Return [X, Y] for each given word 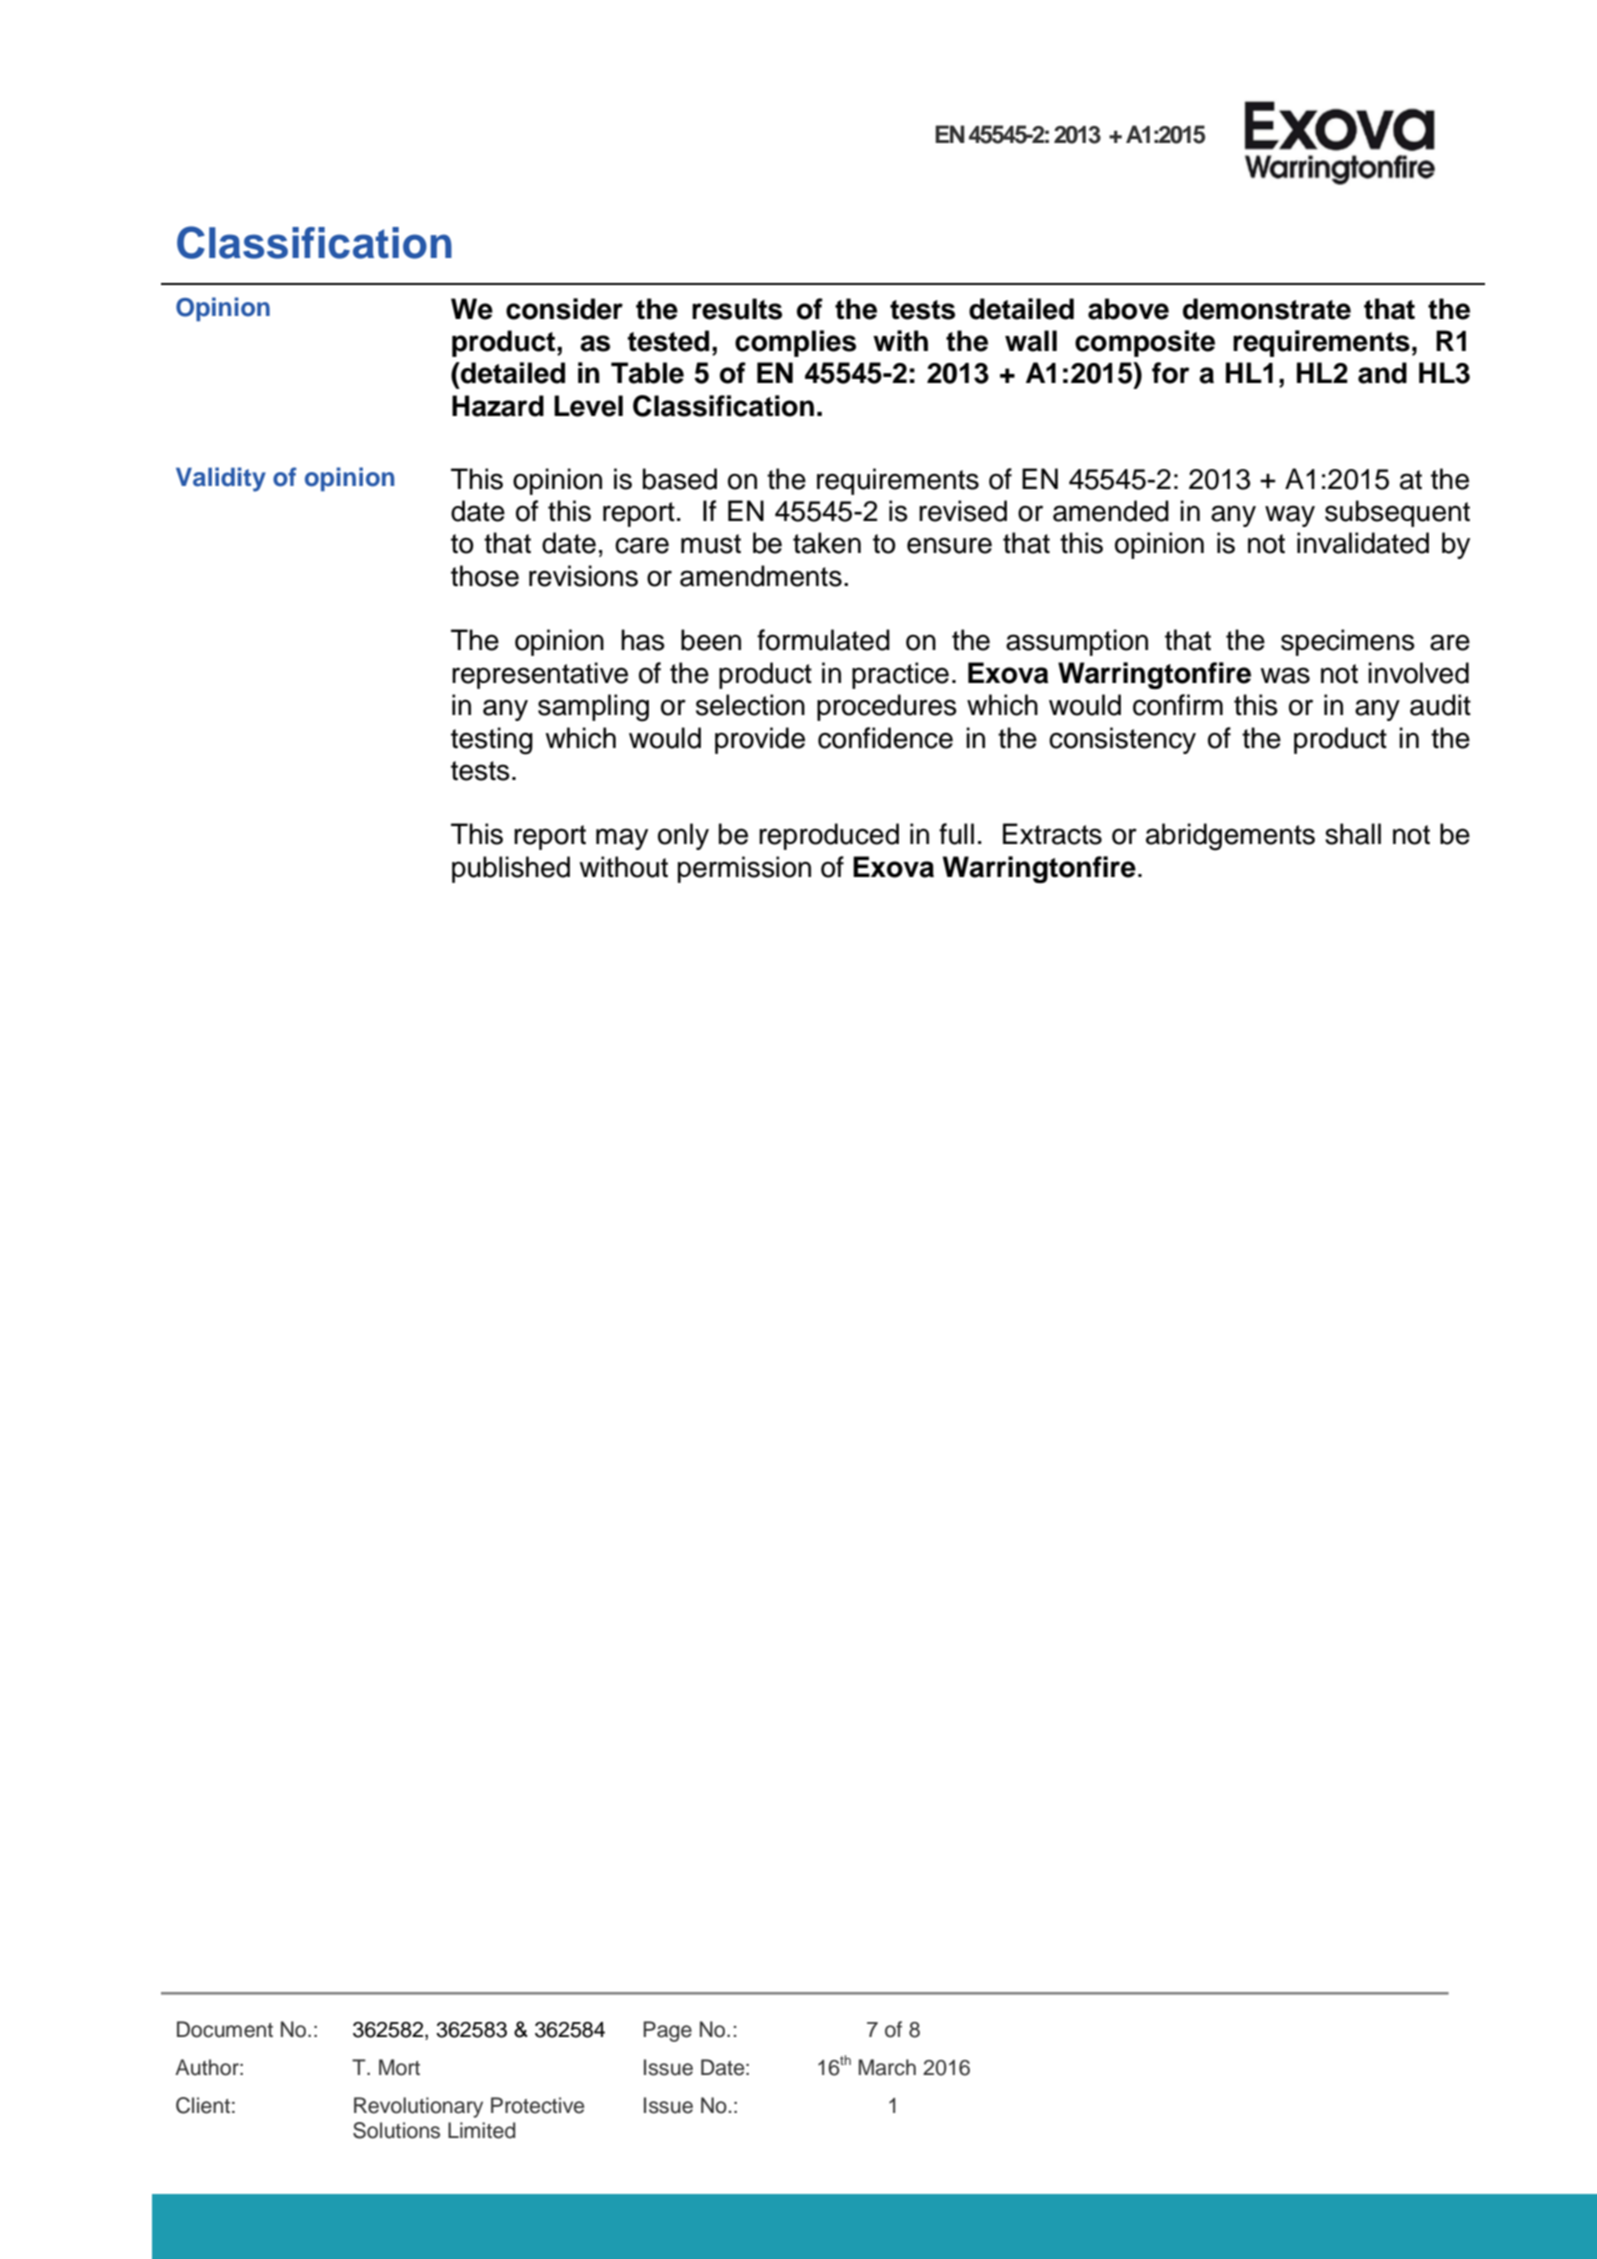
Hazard [498, 406]
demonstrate [1267, 309]
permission [744, 869]
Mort [399, 2067]
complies [795, 343]
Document [225, 2029]
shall [1353, 834]
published [511, 869]
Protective [537, 2105]
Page [667, 2031]
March [887, 2067]
